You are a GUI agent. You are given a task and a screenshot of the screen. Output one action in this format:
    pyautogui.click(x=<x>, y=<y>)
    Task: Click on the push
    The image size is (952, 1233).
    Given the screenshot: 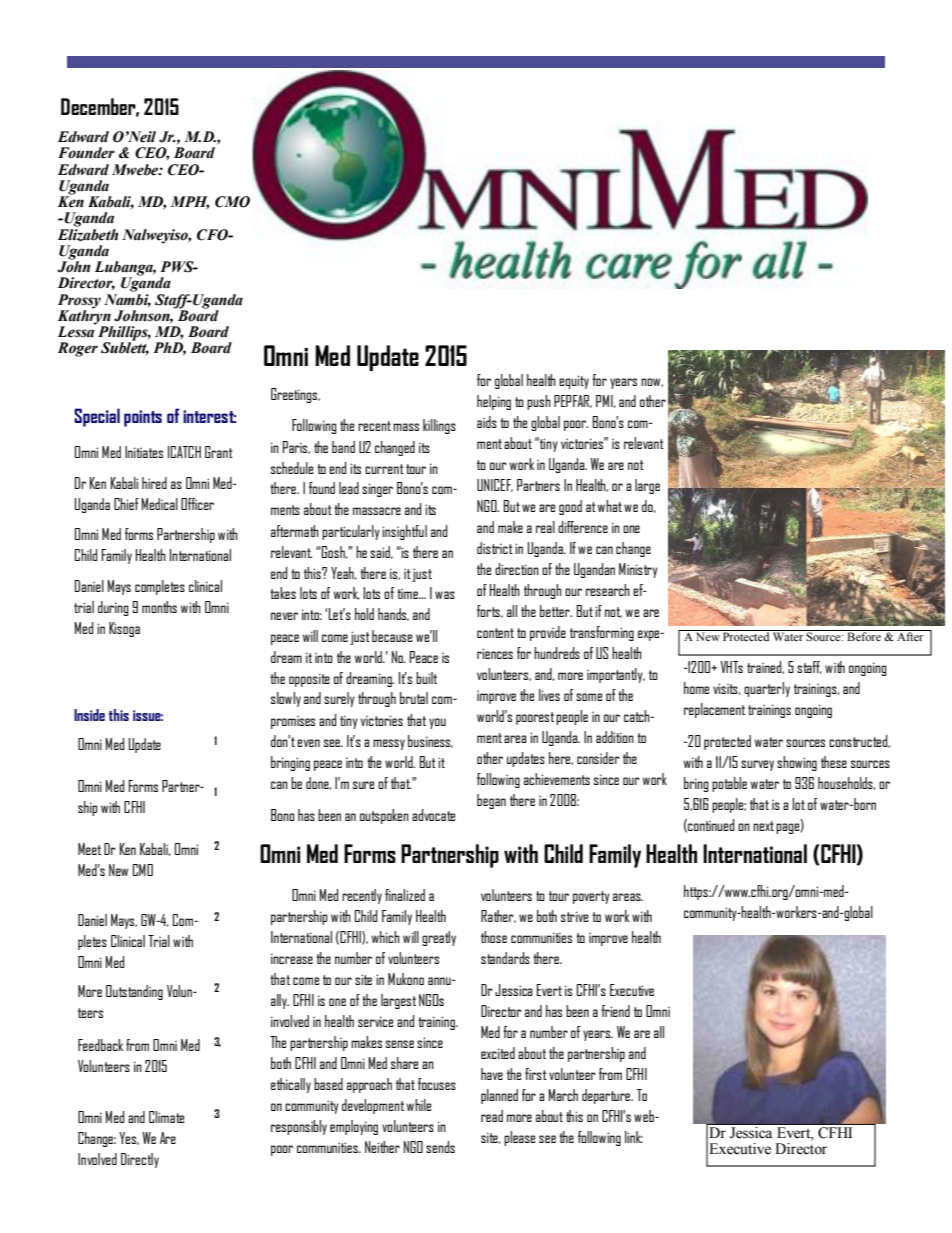 What is the action you would take?
    pyautogui.click(x=539, y=402)
